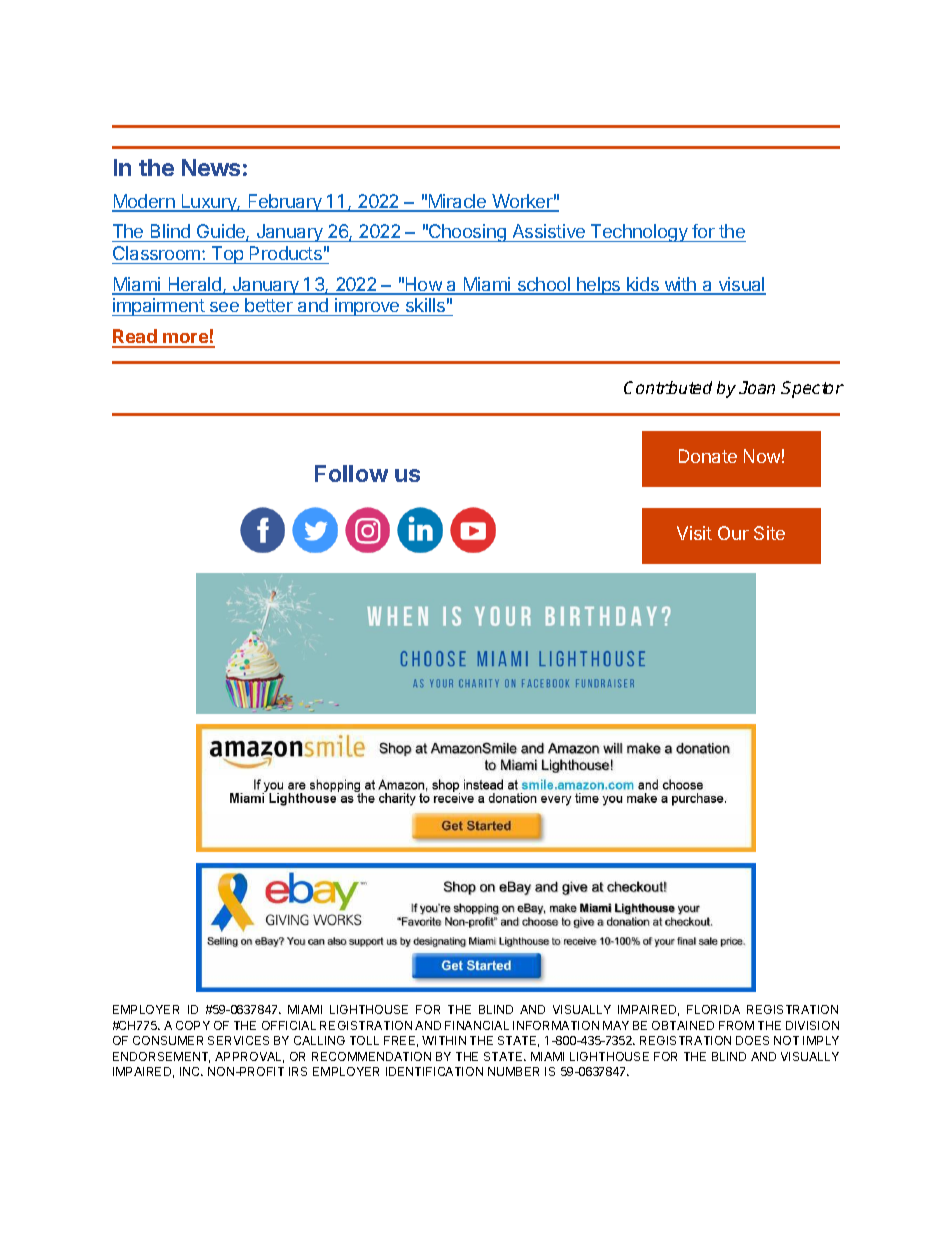  I want to click on DOES, so click(752, 1040).
